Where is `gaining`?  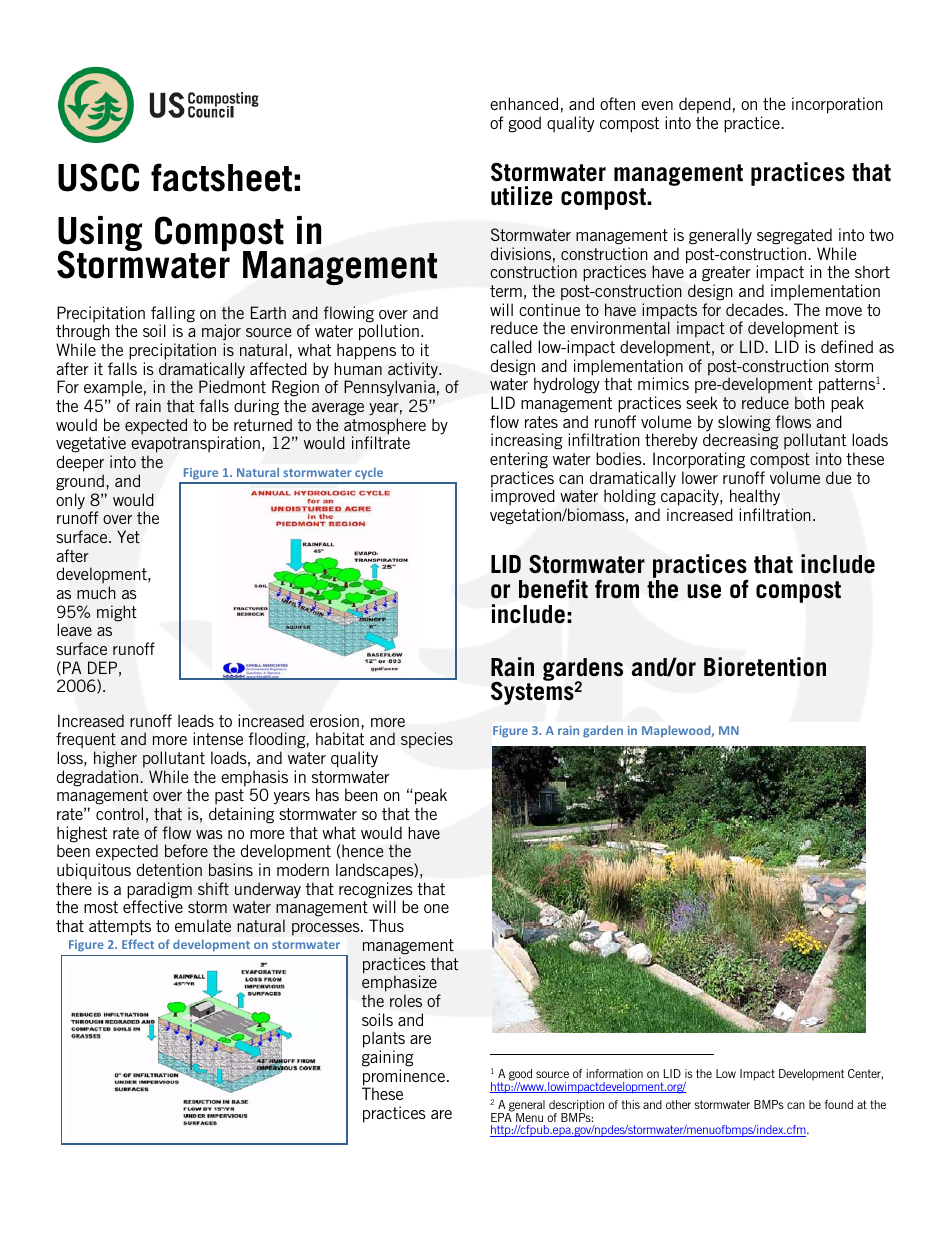
gaining is located at coordinates (387, 1058).
